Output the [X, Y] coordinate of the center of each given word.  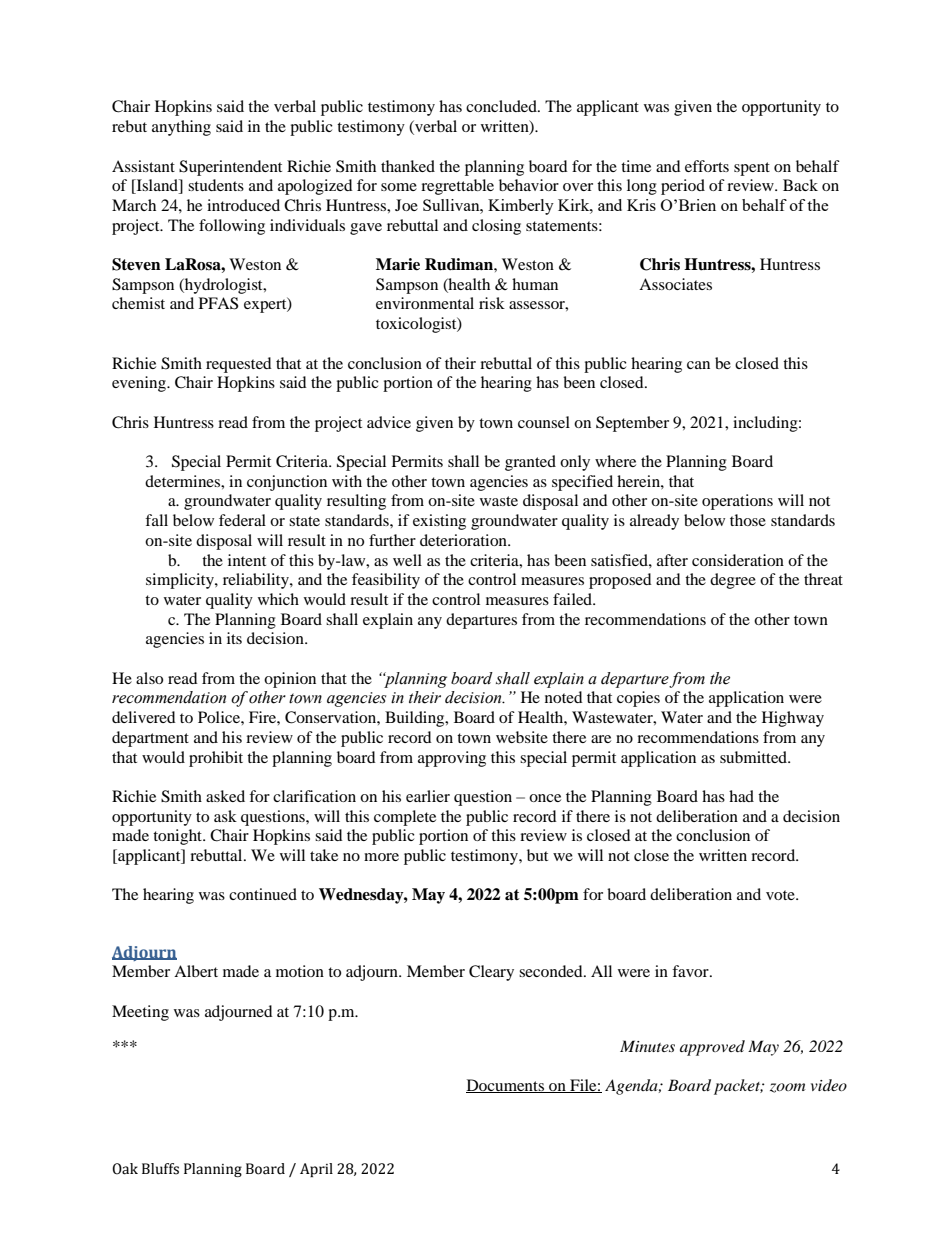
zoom [787, 1088]
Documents [506, 1086]
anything [181, 128]
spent [752, 169]
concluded [502, 106]
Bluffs [160, 1169]
